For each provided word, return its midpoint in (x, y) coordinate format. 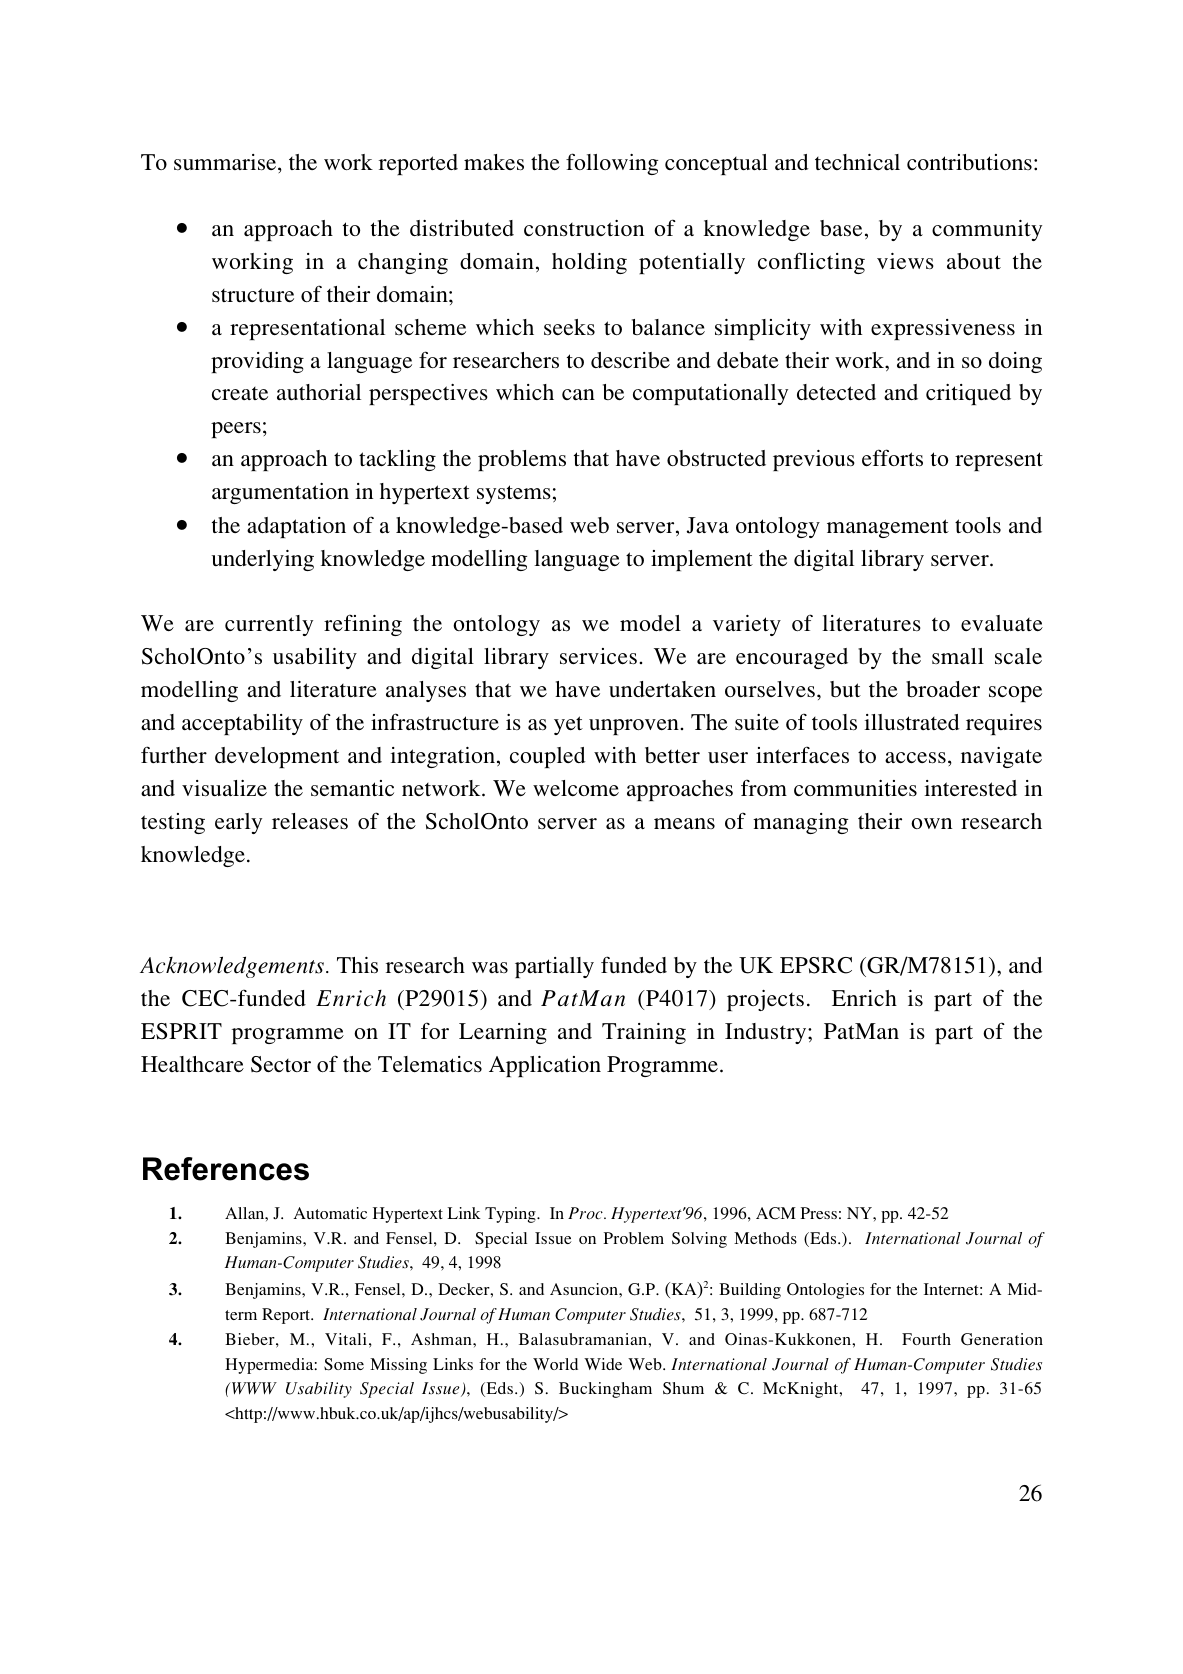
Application (545, 1066)
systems (514, 494)
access (915, 757)
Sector (281, 1064)
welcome (576, 788)
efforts (892, 457)
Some (344, 1364)
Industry (767, 1033)
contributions (969, 162)
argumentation (280, 493)
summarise (226, 162)
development (277, 757)
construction (584, 228)
